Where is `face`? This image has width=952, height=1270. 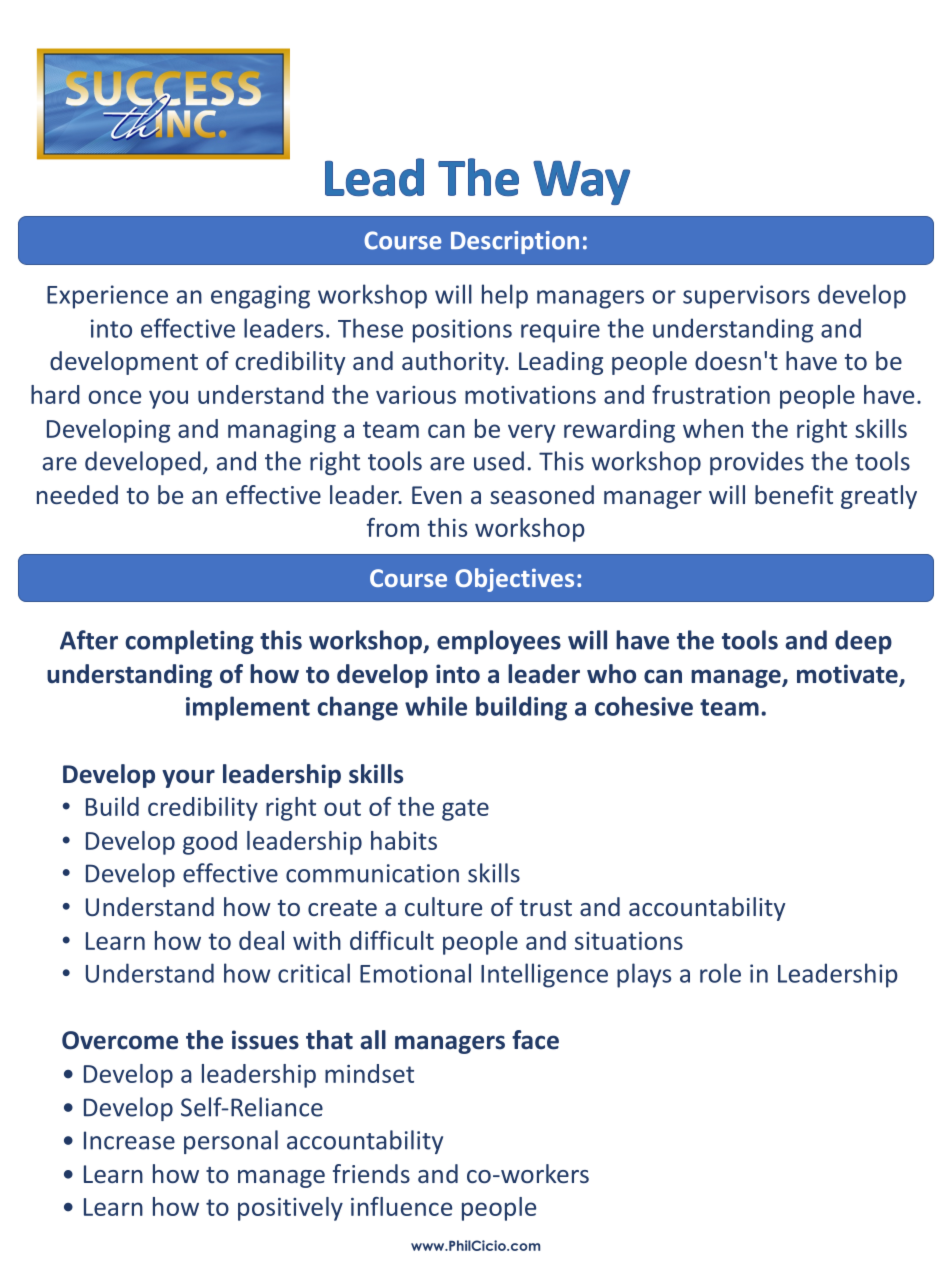
face is located at coordinates (535, 1040).
